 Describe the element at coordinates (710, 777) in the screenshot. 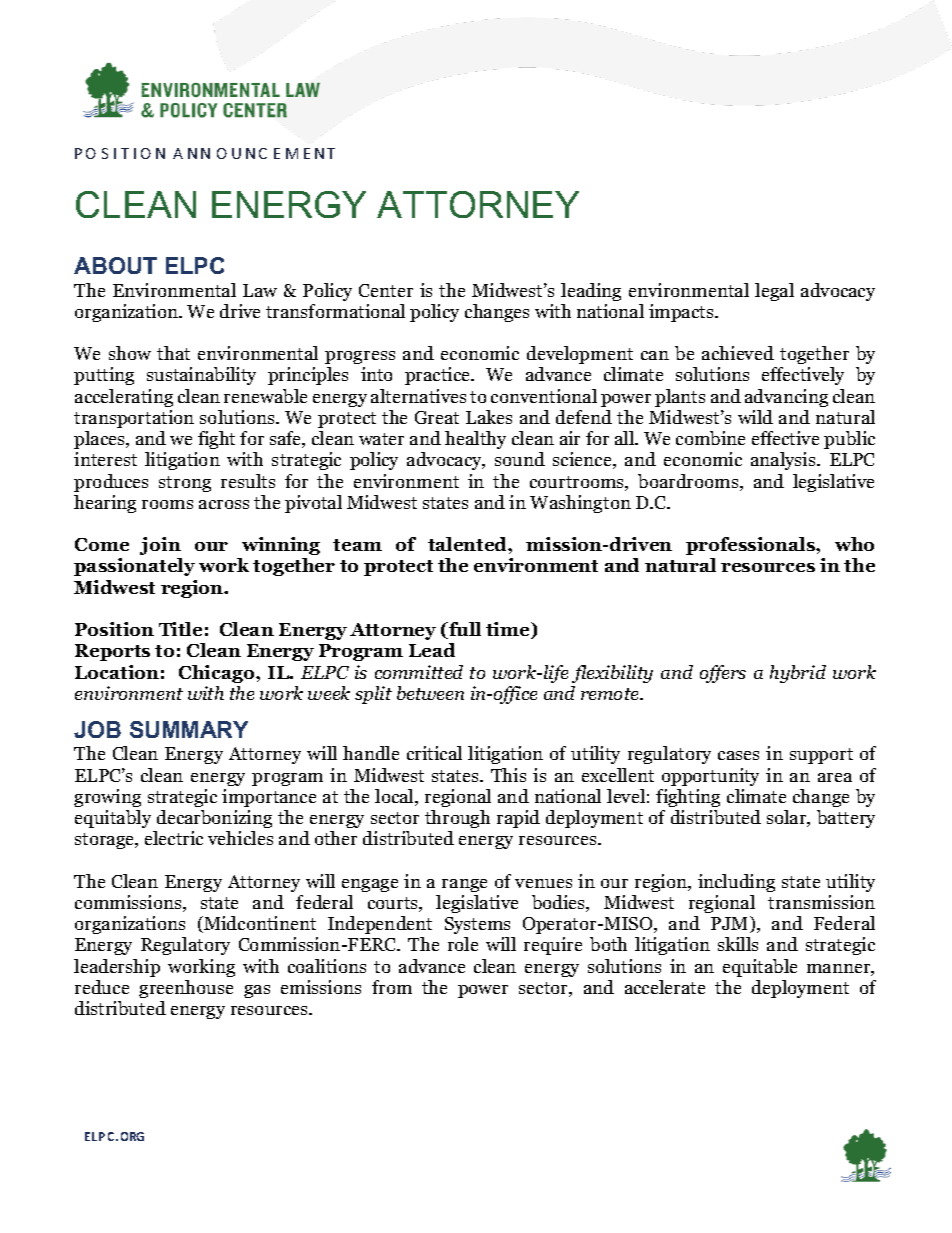

I see `opportunity` at that location.
